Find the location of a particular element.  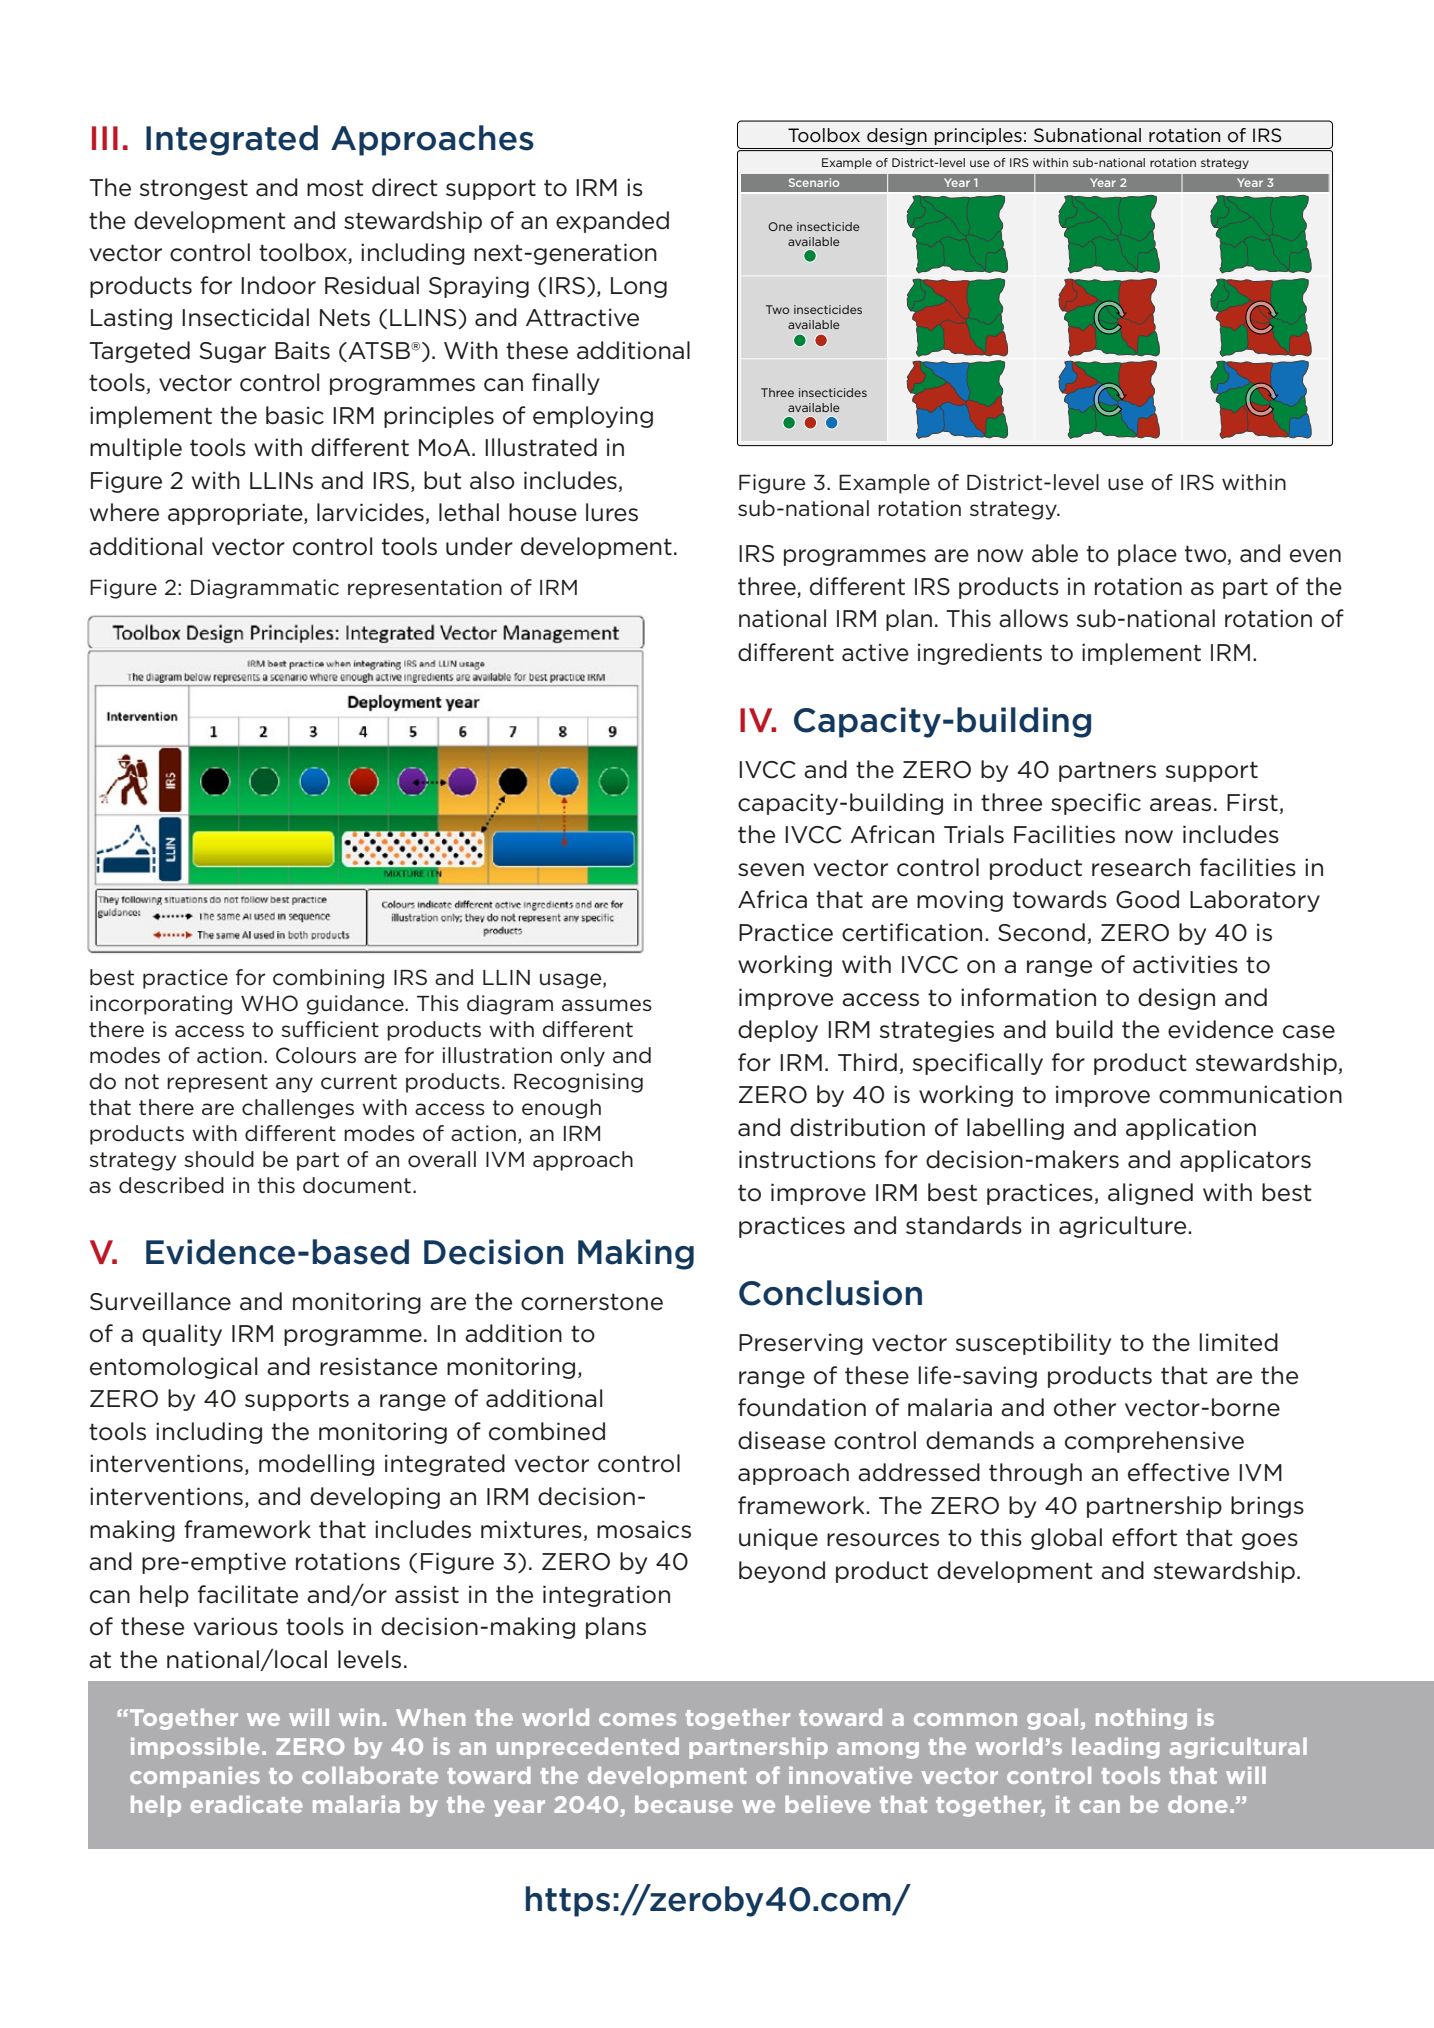

instructions is located at coordinates (807, 1159).
